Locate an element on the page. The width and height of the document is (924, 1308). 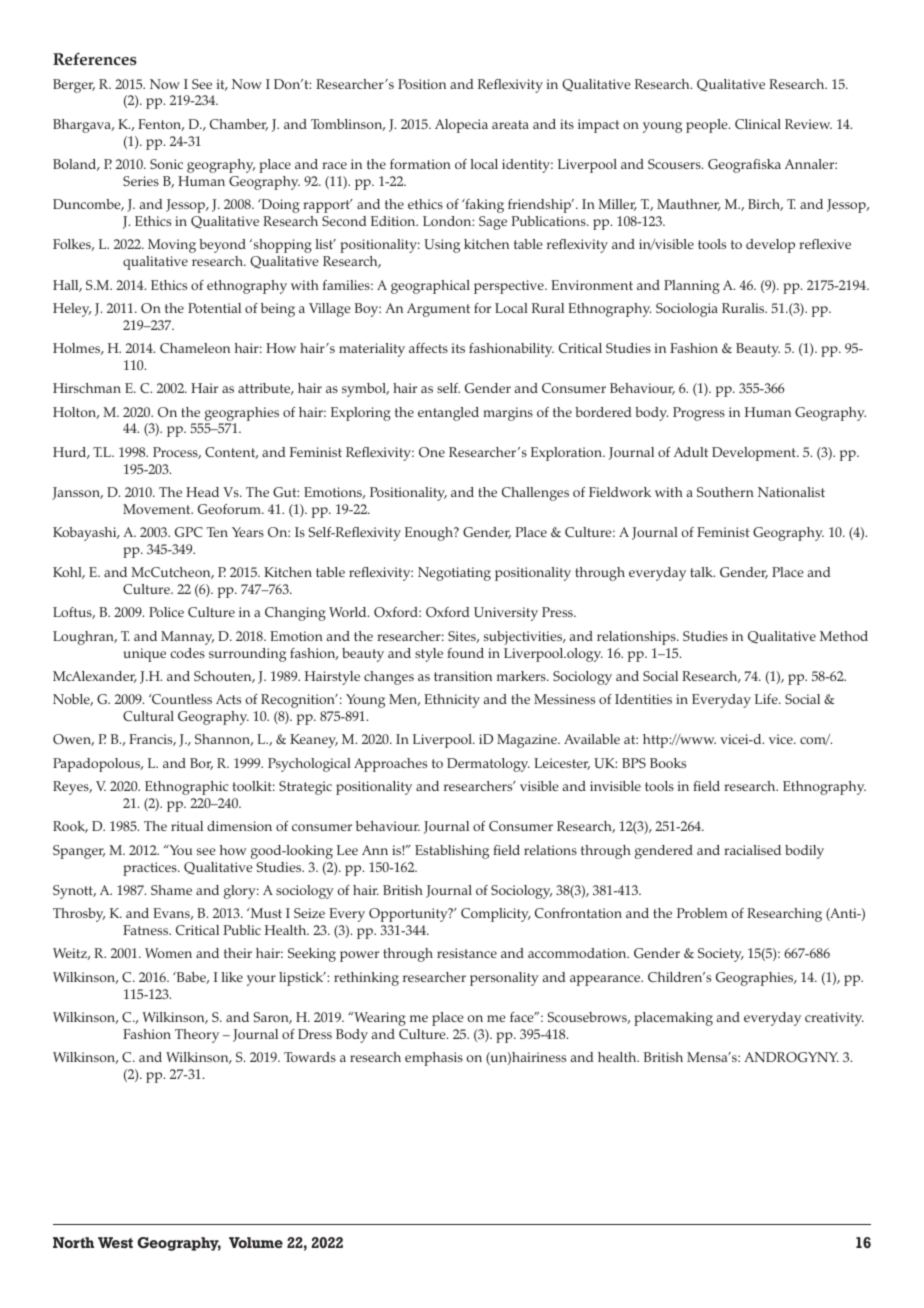
Alopecia is located at coordinates (461, 126).
